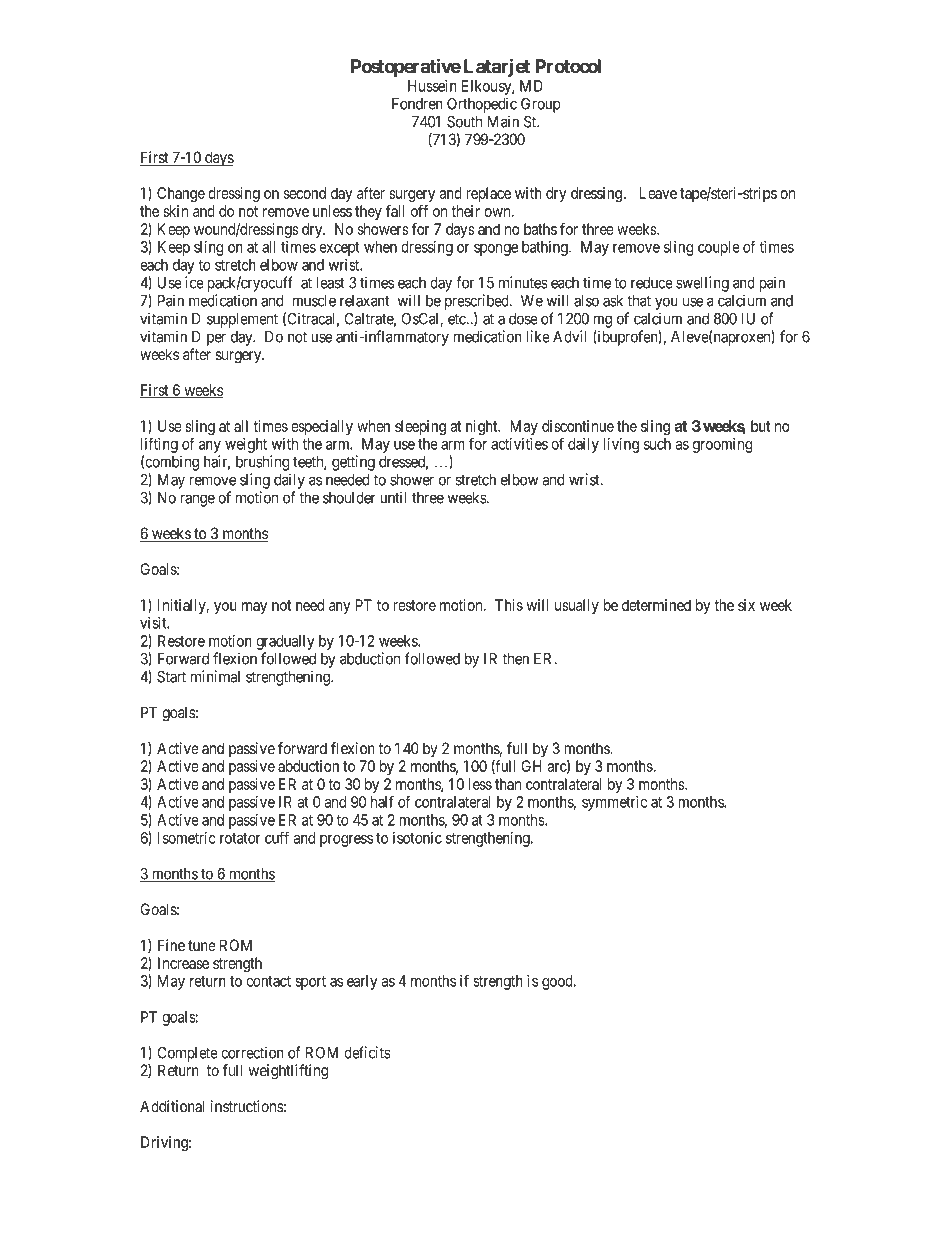 This page has height=1233, width=952. What do you see at coordinates (252, 1052) in the page?
I see `correction` at bounding box center [252, 1052].
